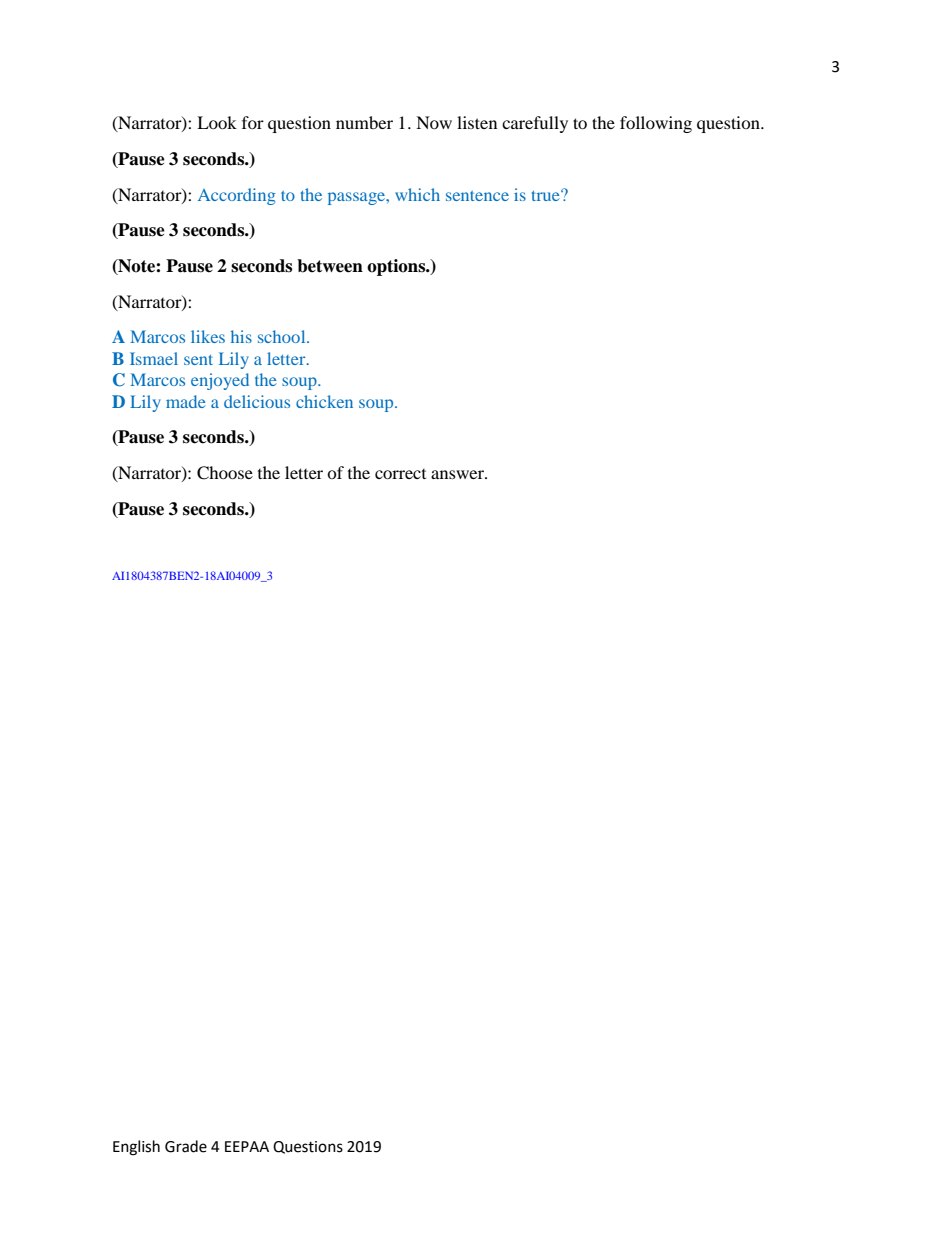  Describe the element at coordinates (136, 1148) in the page. I see `English` at that location.
